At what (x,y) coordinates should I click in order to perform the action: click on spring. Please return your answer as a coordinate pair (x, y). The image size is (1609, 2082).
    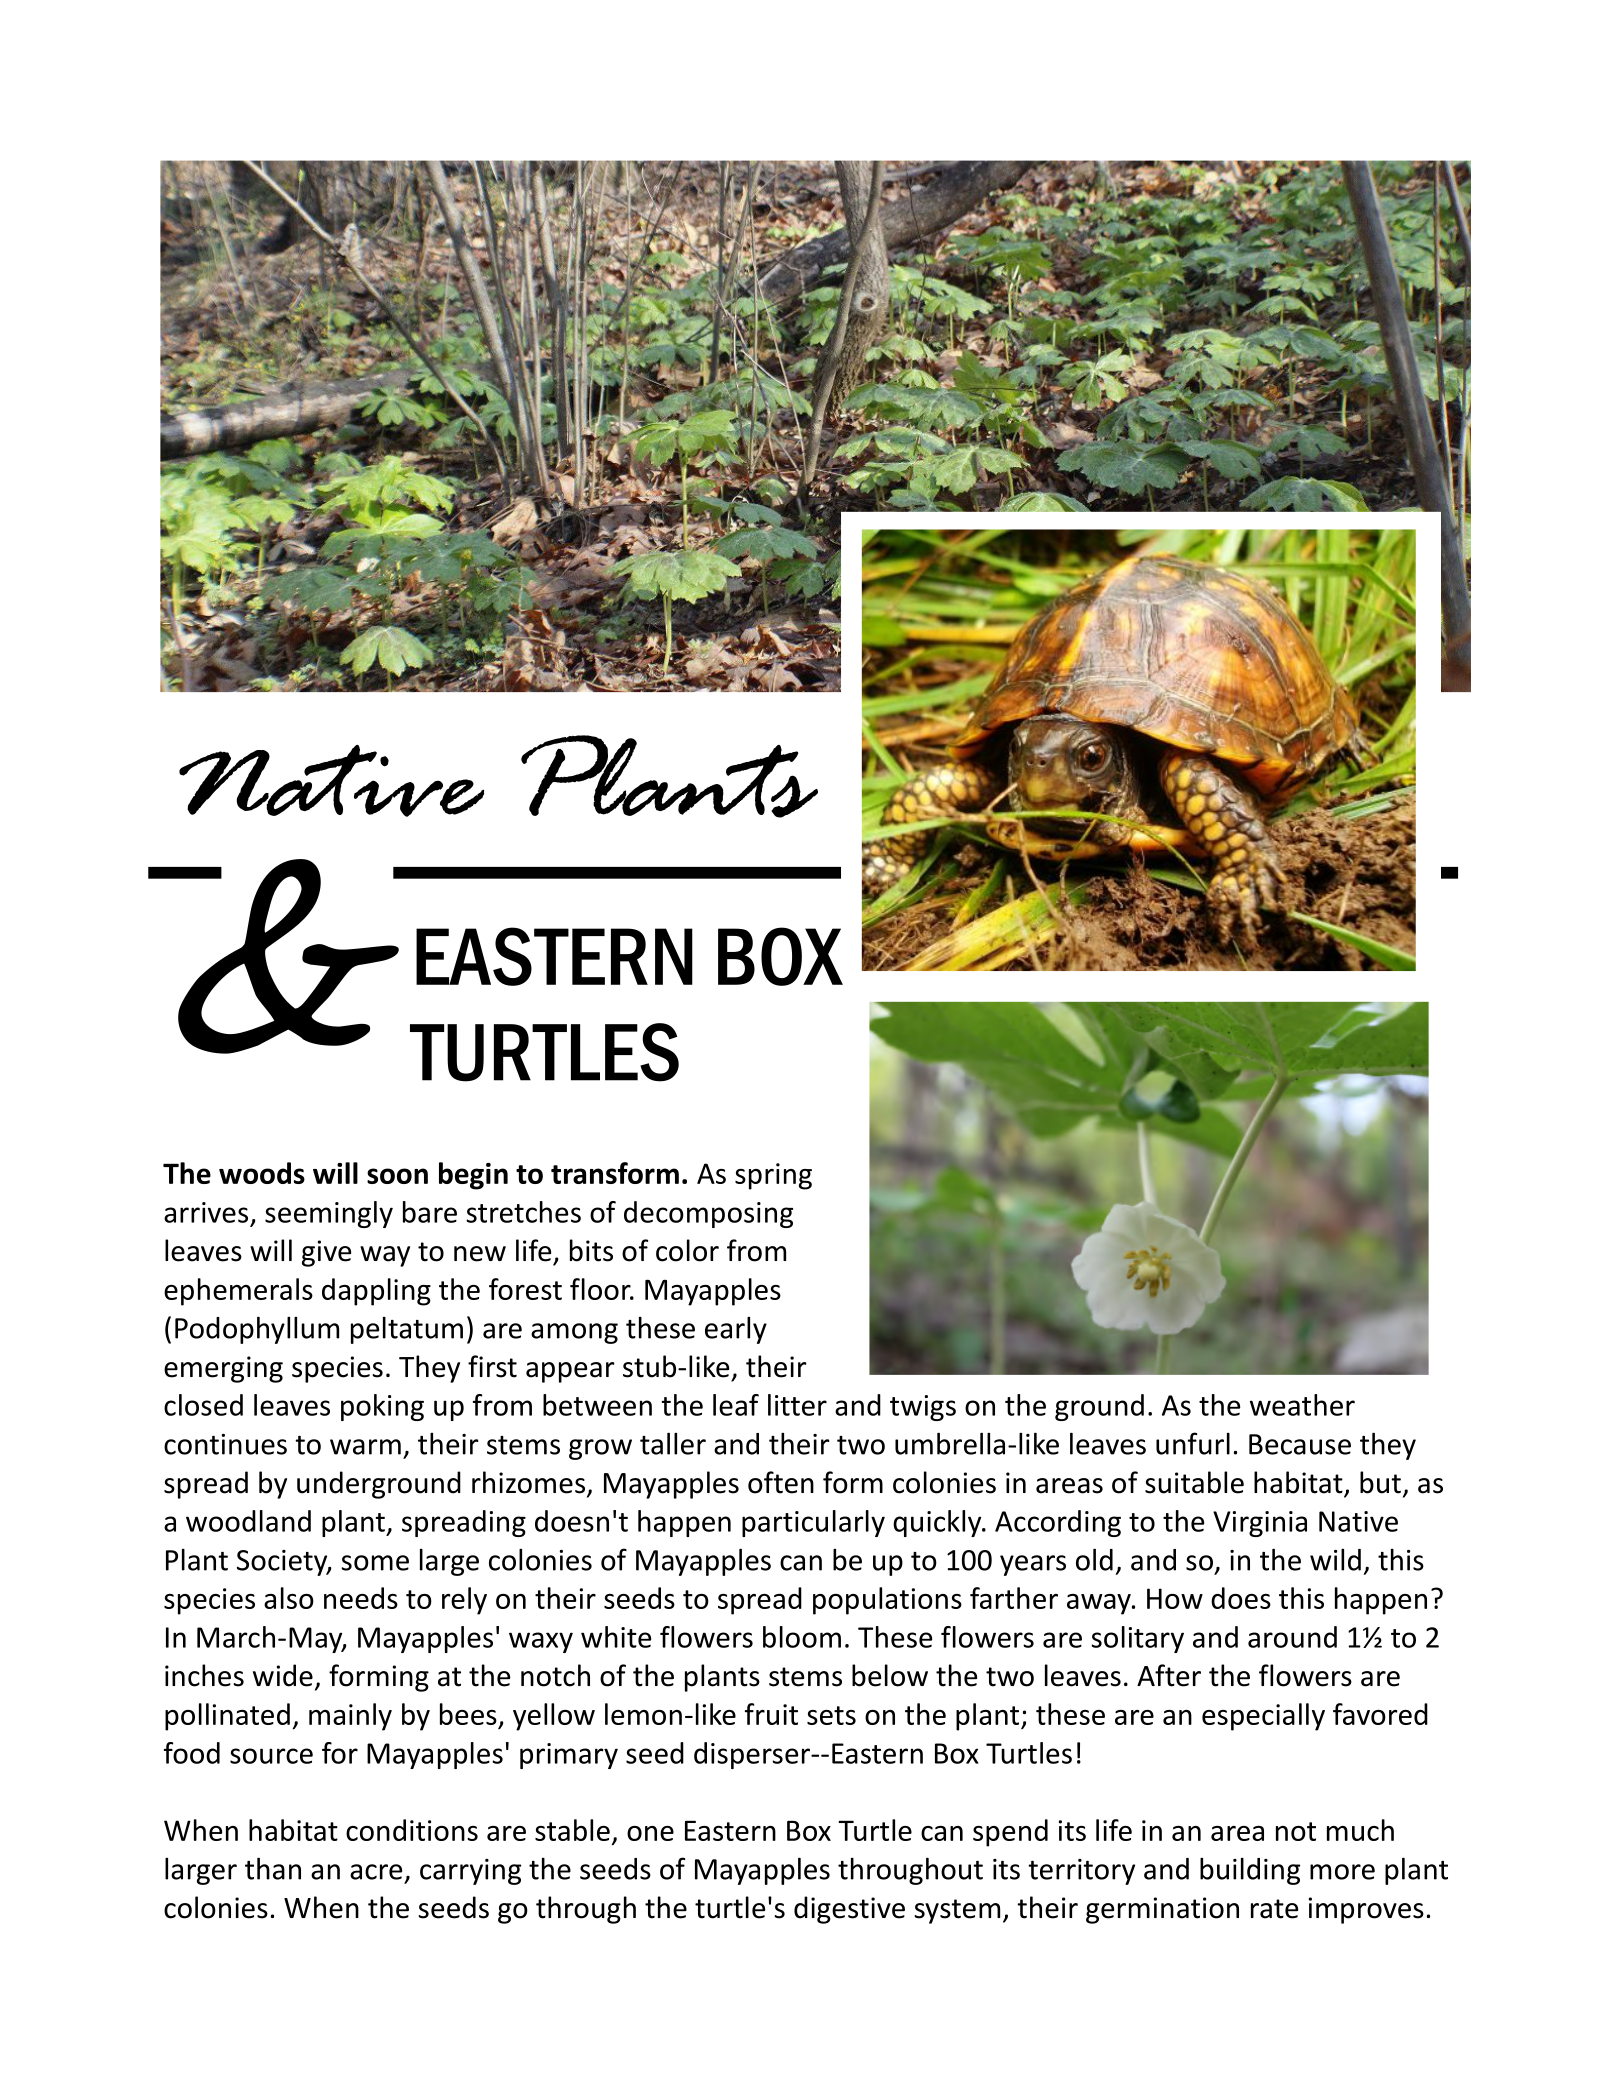
    Looking at the image, I should click on (773, 1176).
